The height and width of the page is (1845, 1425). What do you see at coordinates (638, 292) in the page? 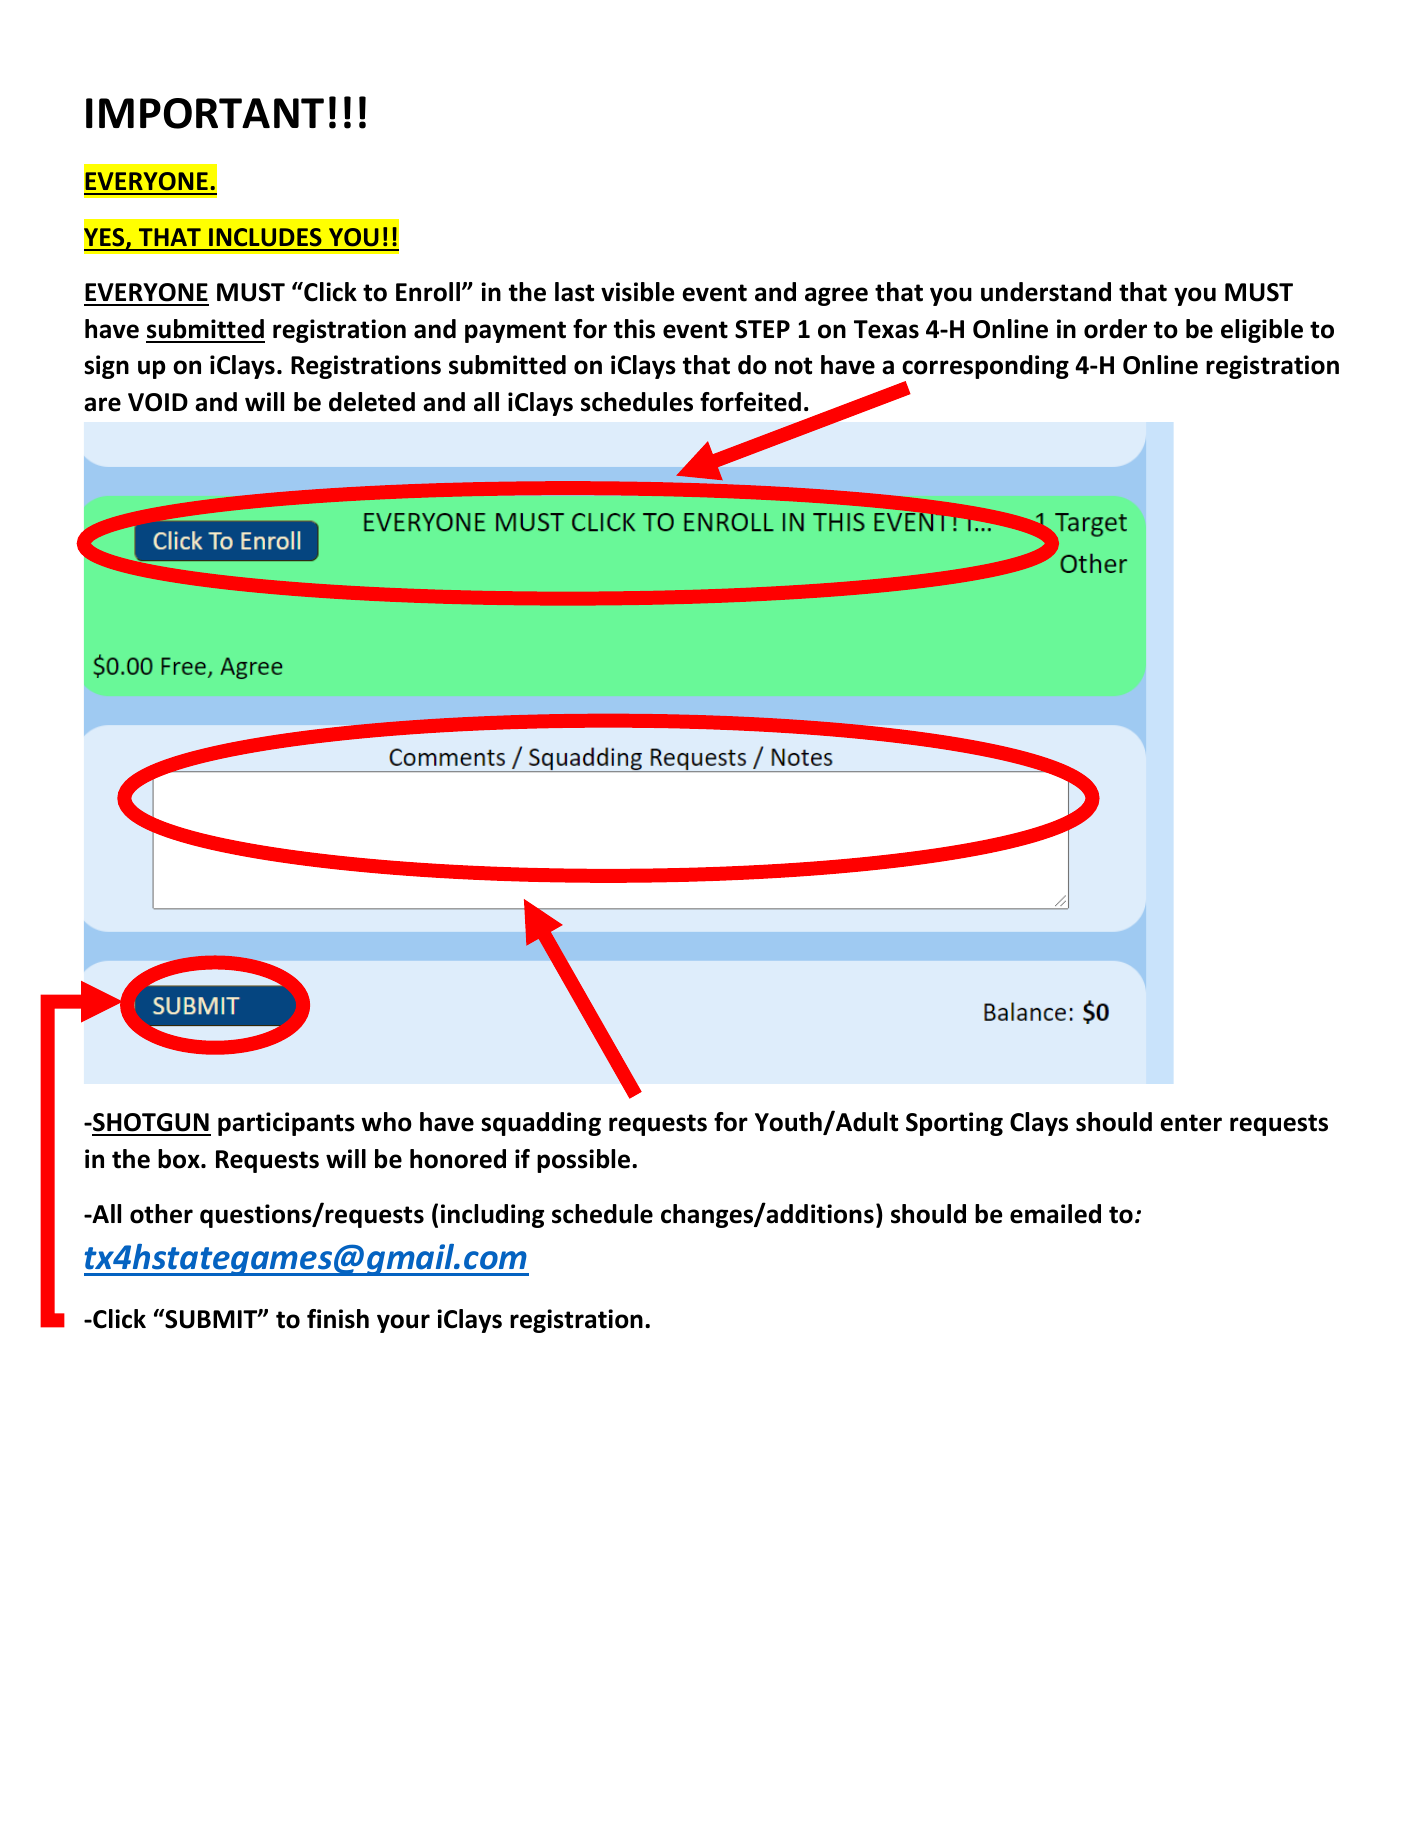
I see `visible` at bounding box center [638, 292].
